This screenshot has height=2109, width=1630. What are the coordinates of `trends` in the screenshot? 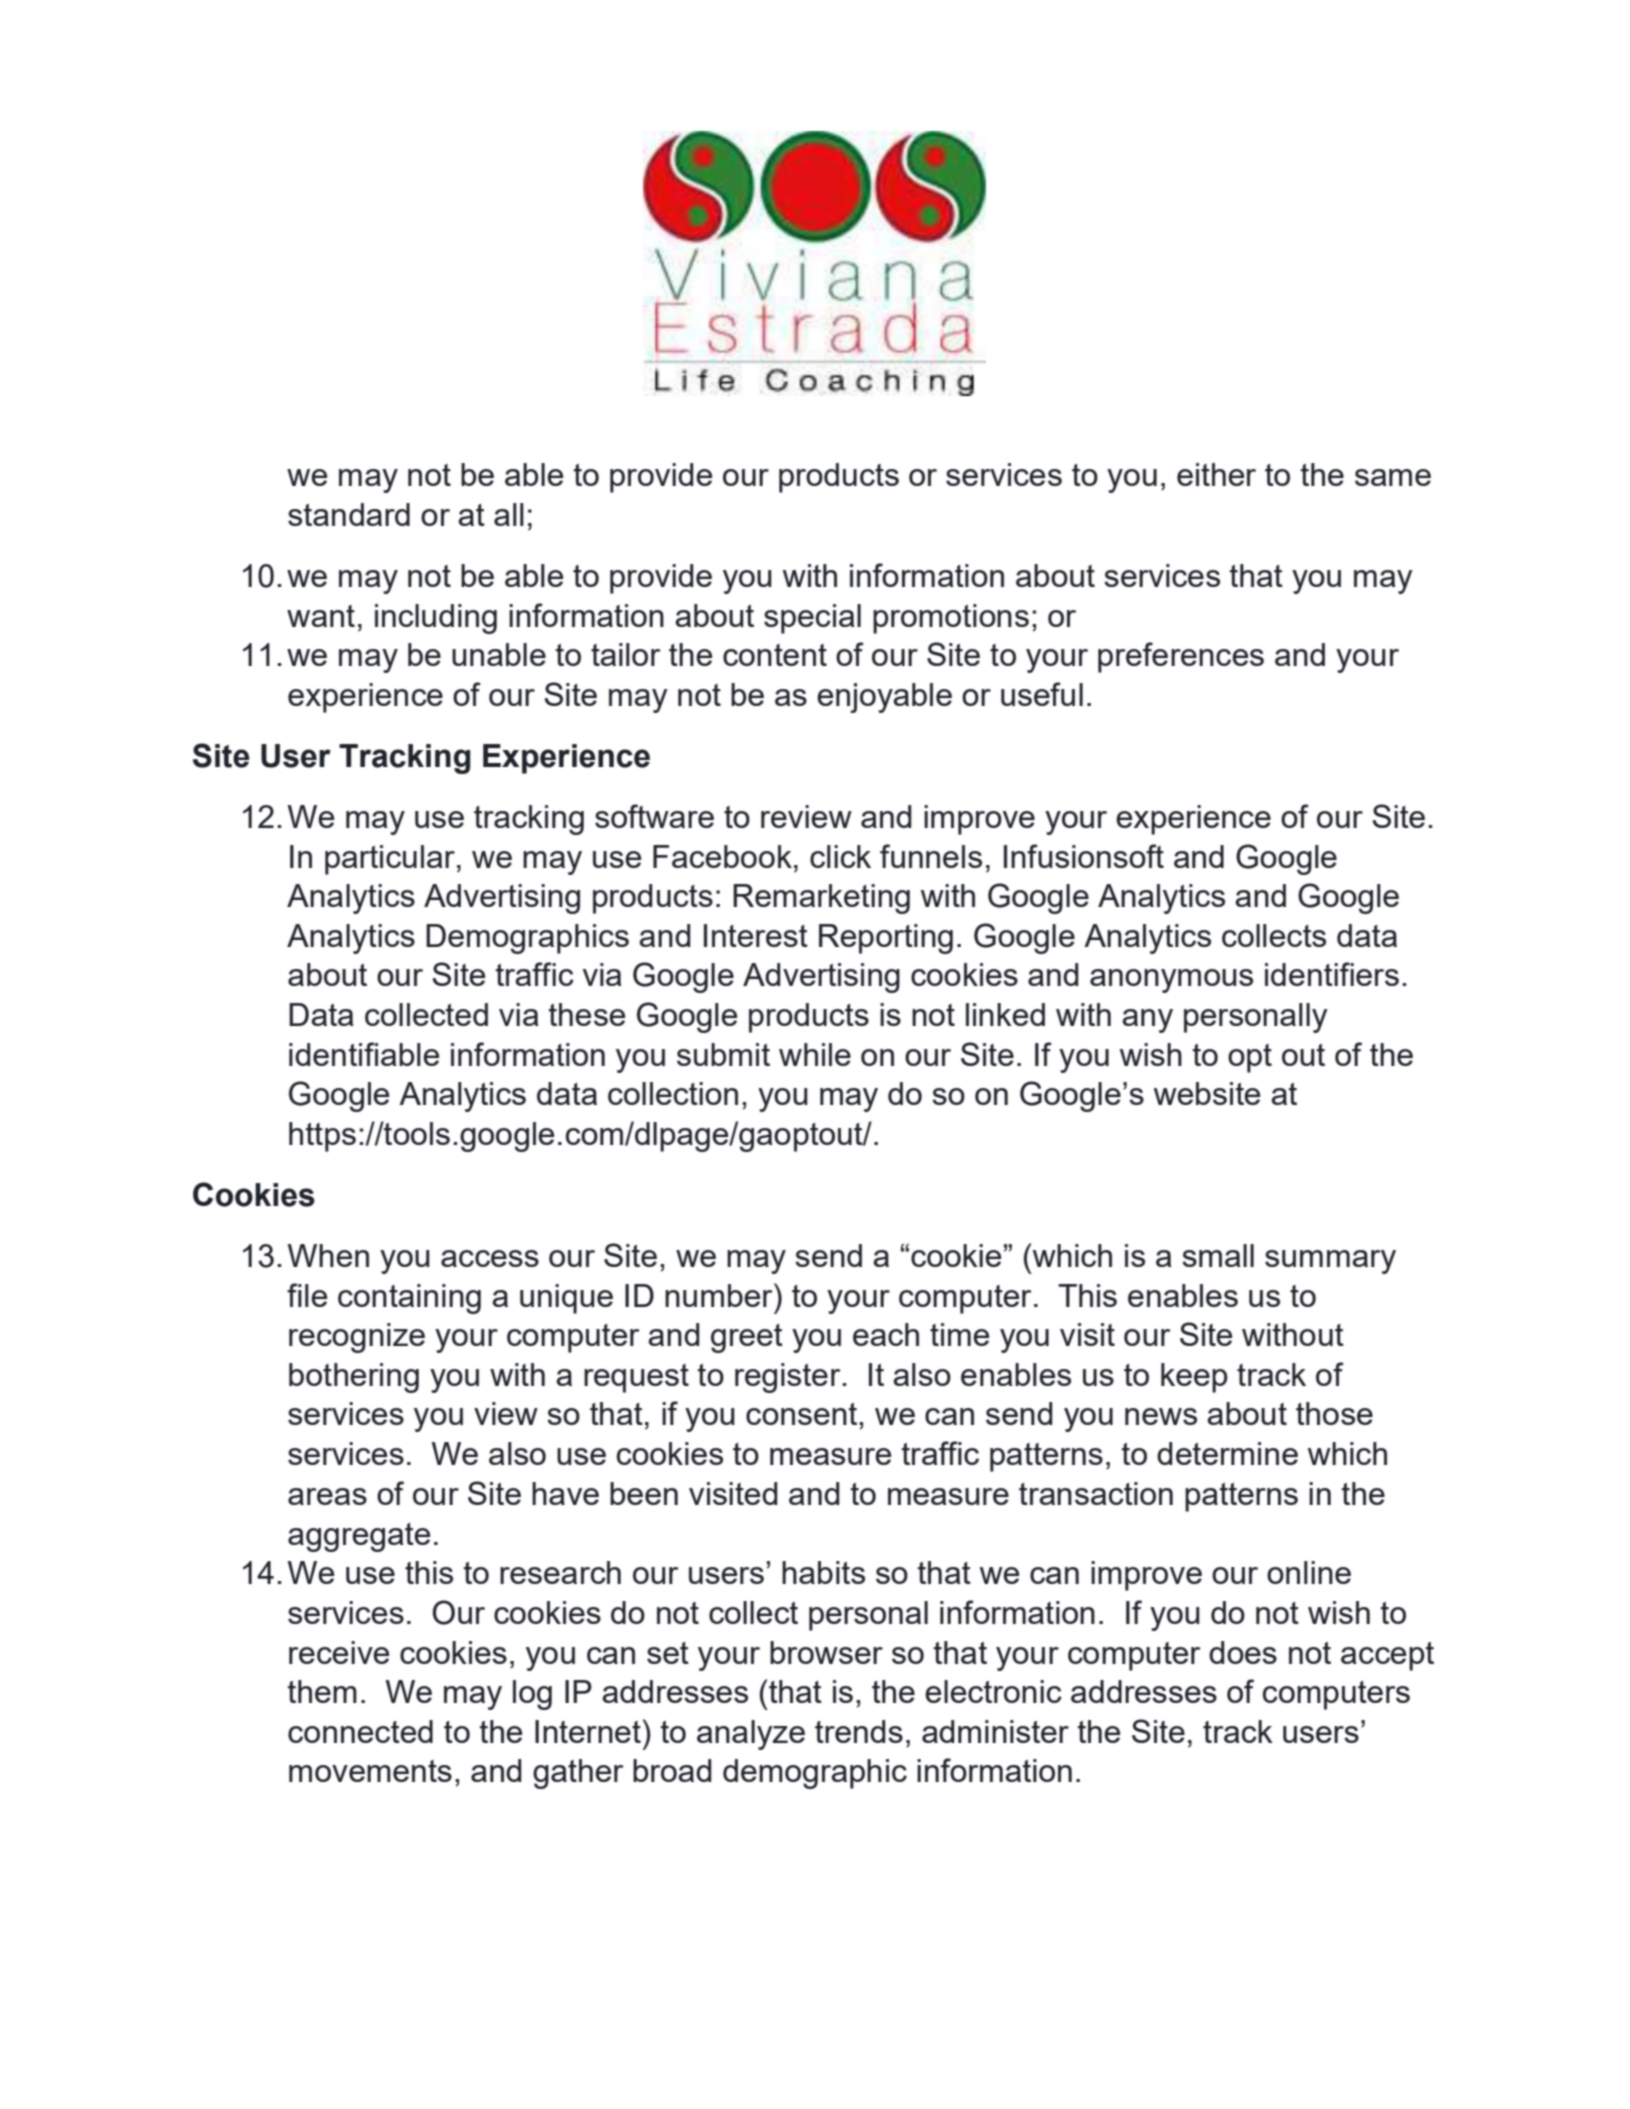 It's located at (859, 1731).
